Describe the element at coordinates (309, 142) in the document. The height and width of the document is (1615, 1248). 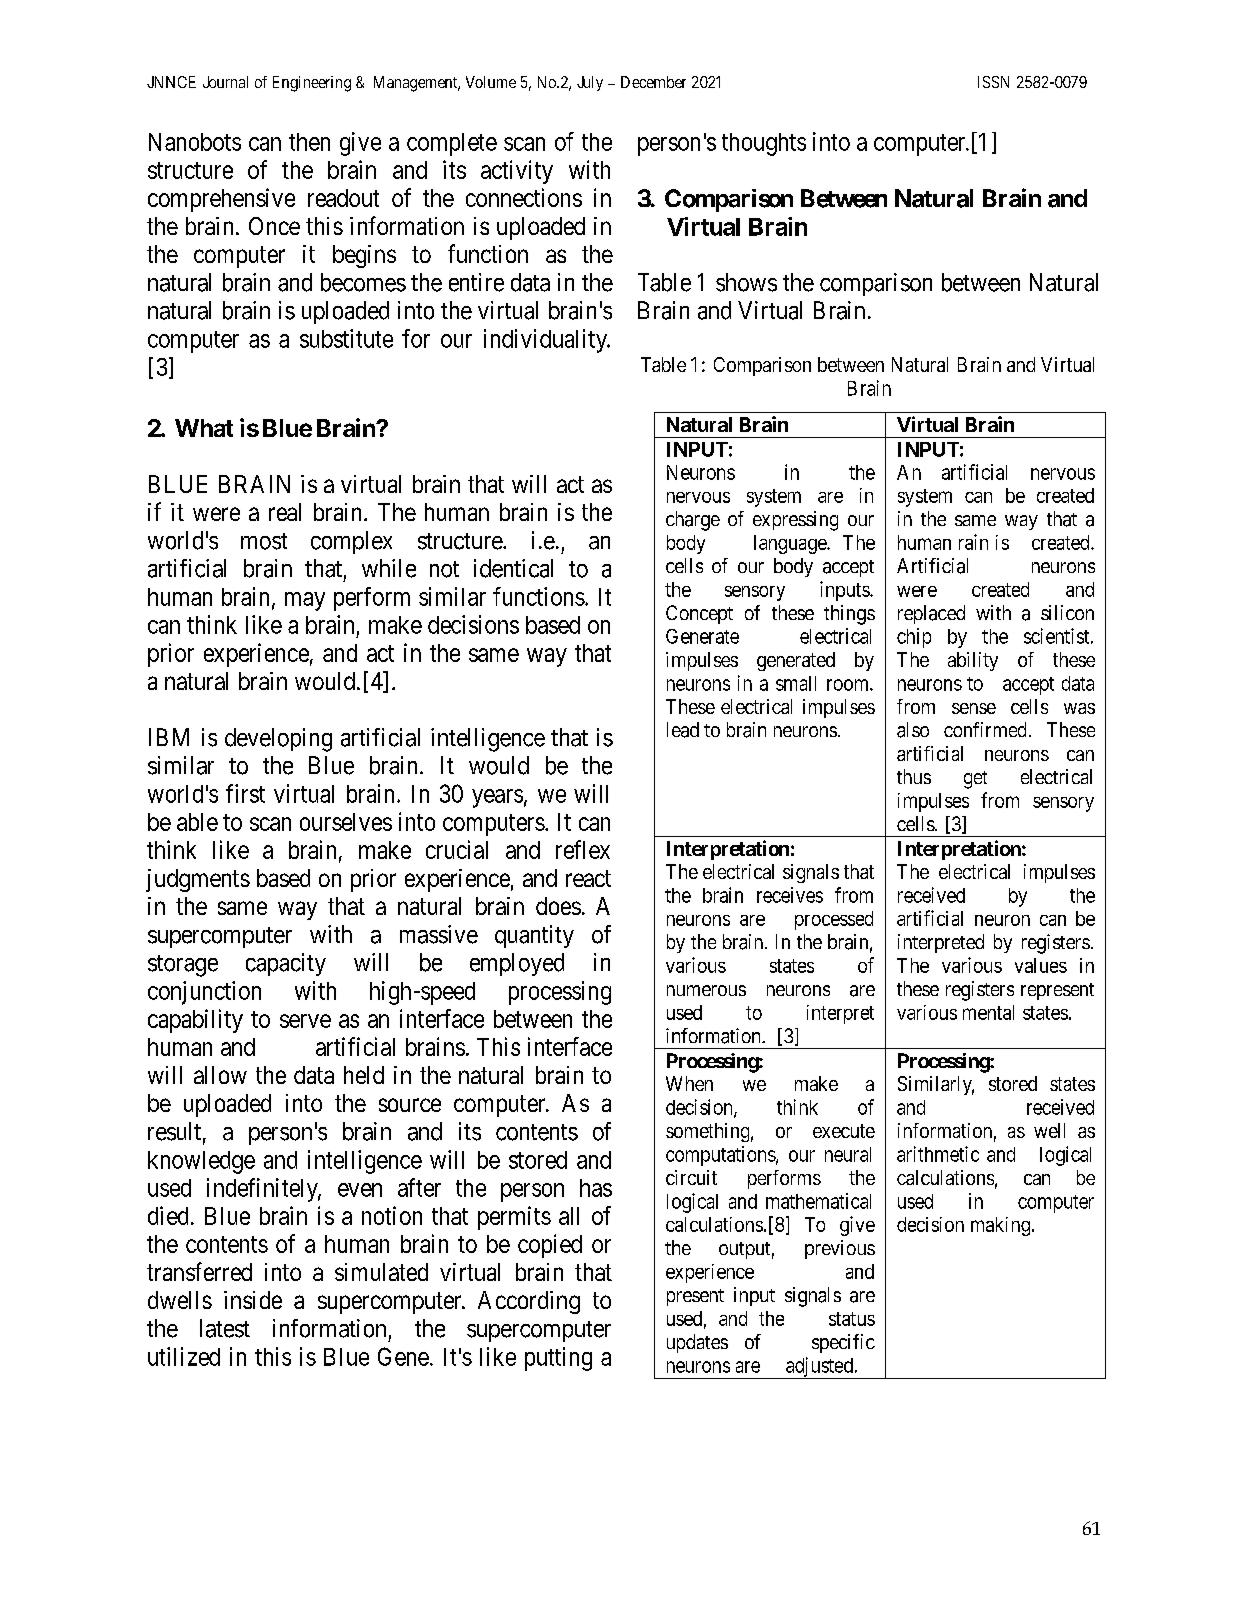
I see `then` at that location.
